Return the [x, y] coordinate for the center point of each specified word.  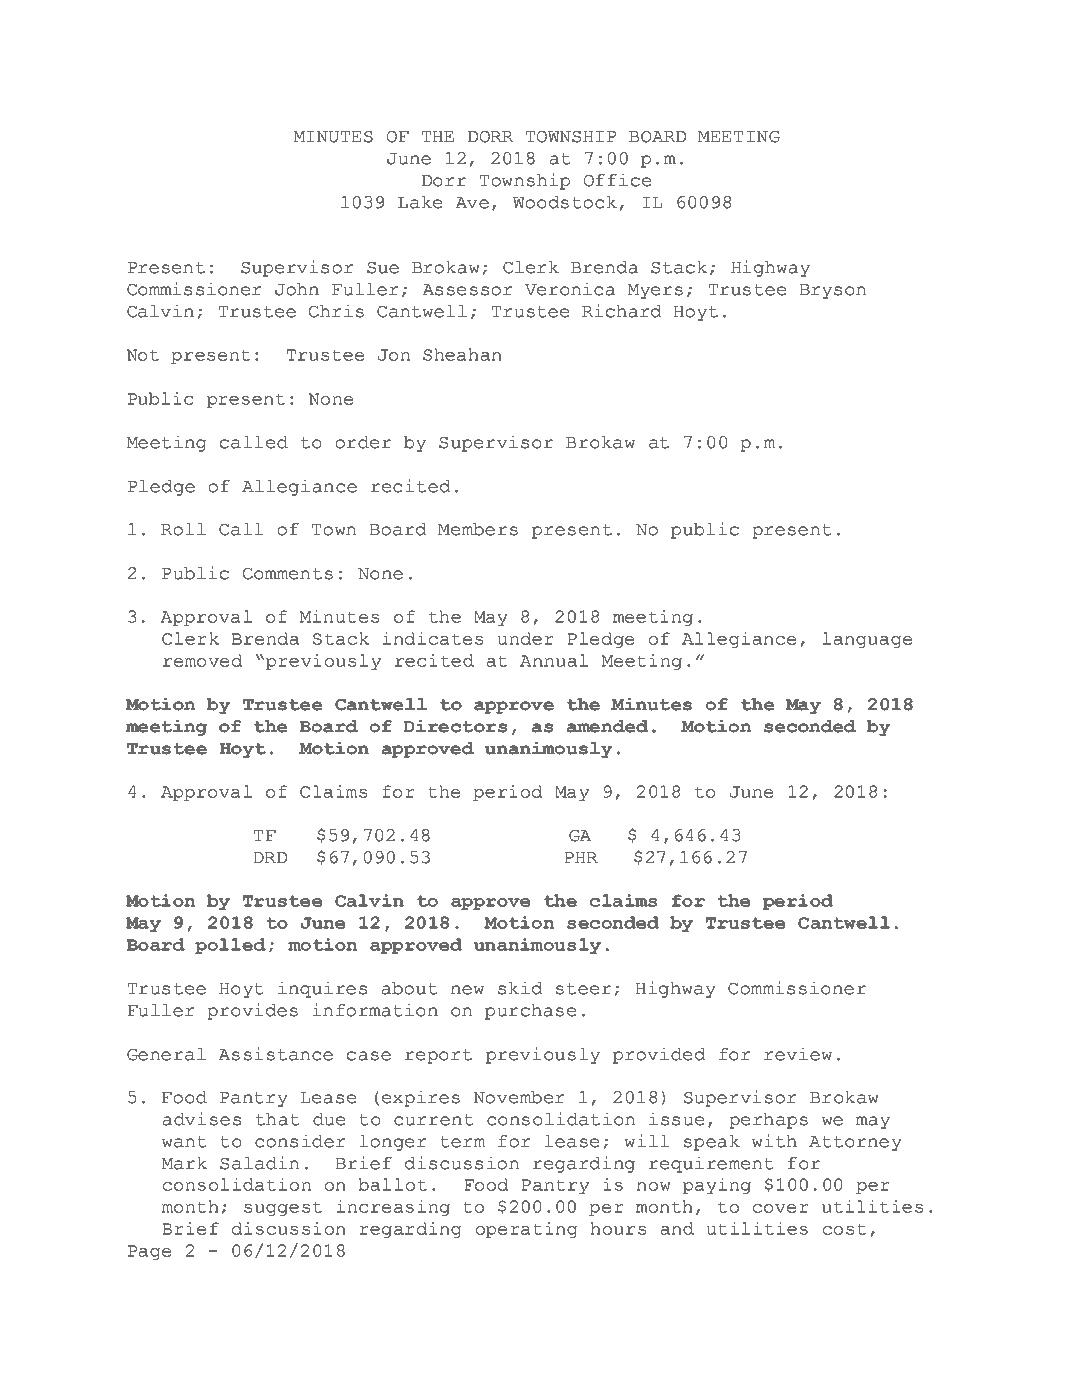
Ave [472, 203]
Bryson [833, 291]
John [297, 289]
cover [781, 1208]
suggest [283, 1208]
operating [527, 1230]
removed [203, 660]
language [867, 640]
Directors [455, 726]
